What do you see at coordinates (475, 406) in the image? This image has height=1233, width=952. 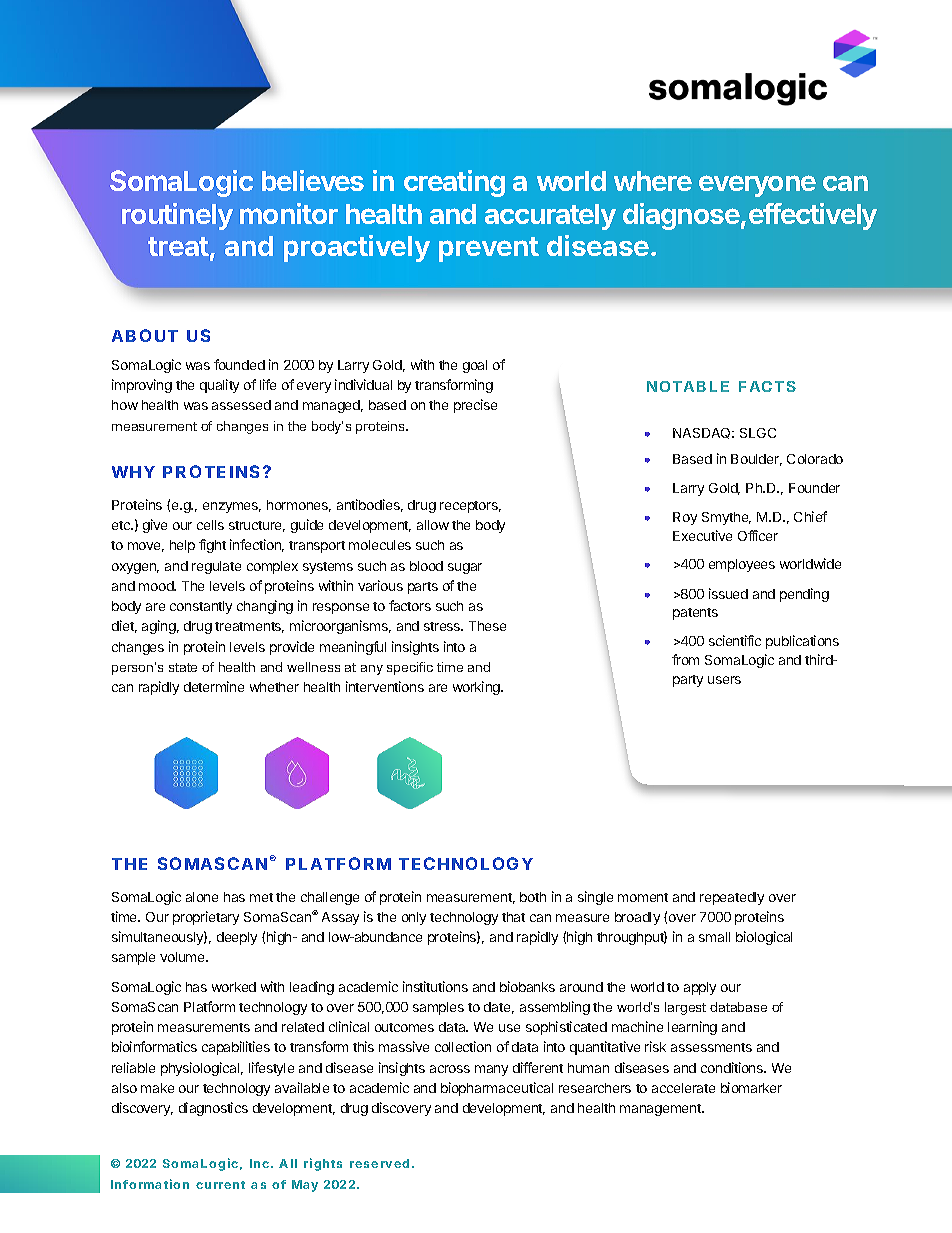 I see `precise` at bounding box center [475, 406].
